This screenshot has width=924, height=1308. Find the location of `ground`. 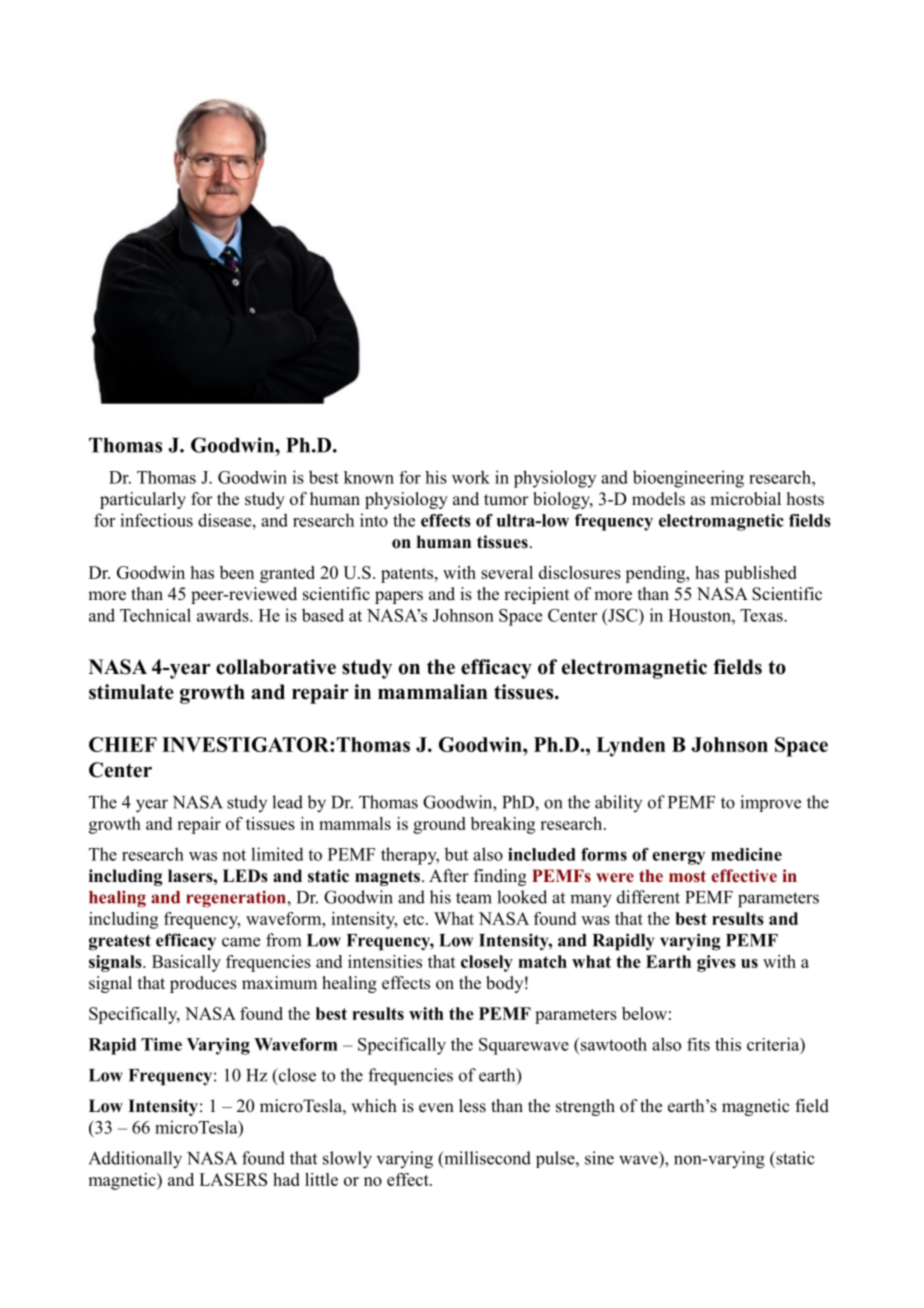

ground is located at coordinates (439, 825).
